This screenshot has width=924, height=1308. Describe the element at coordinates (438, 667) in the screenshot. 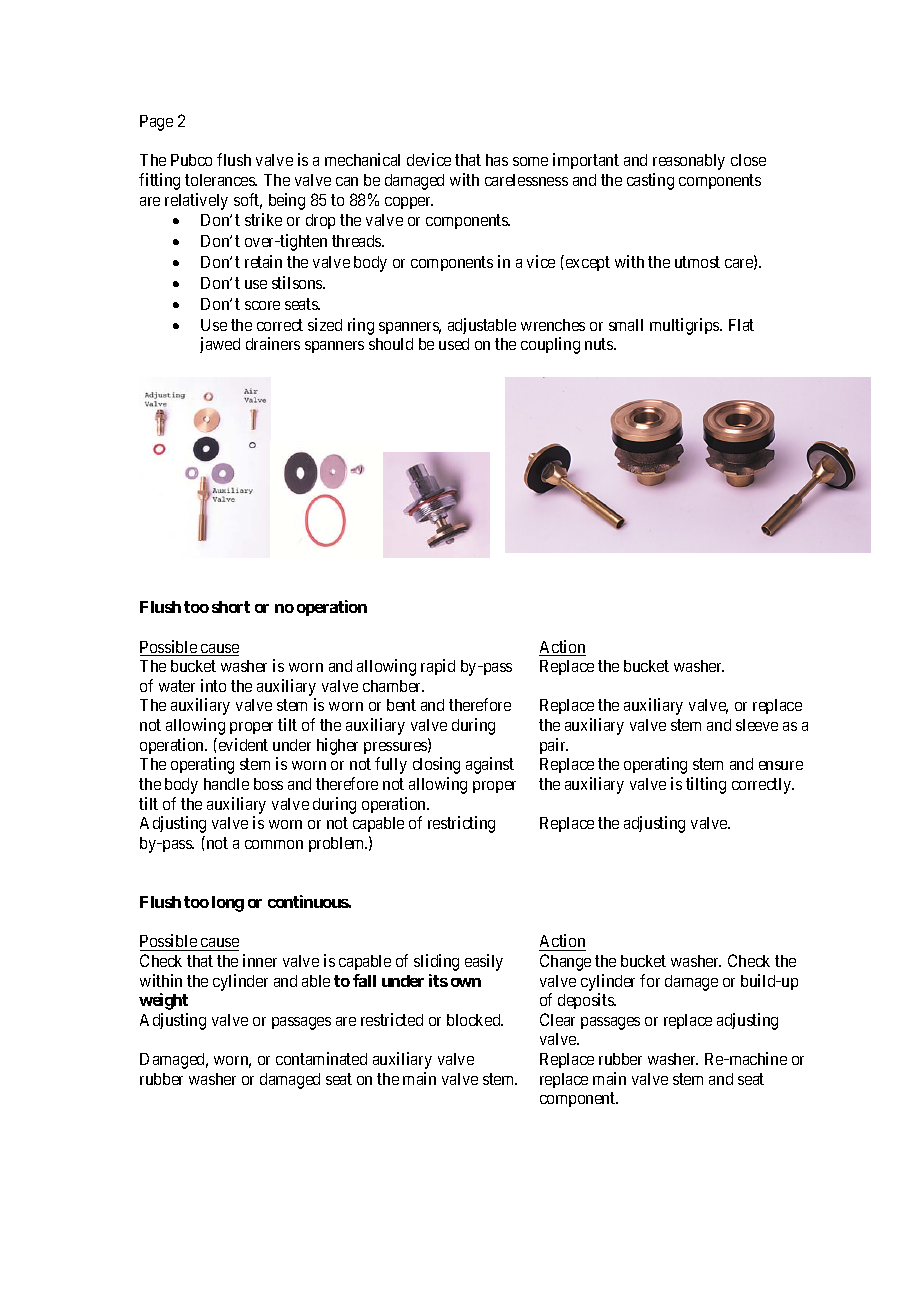

I see `rapid` at that location.
